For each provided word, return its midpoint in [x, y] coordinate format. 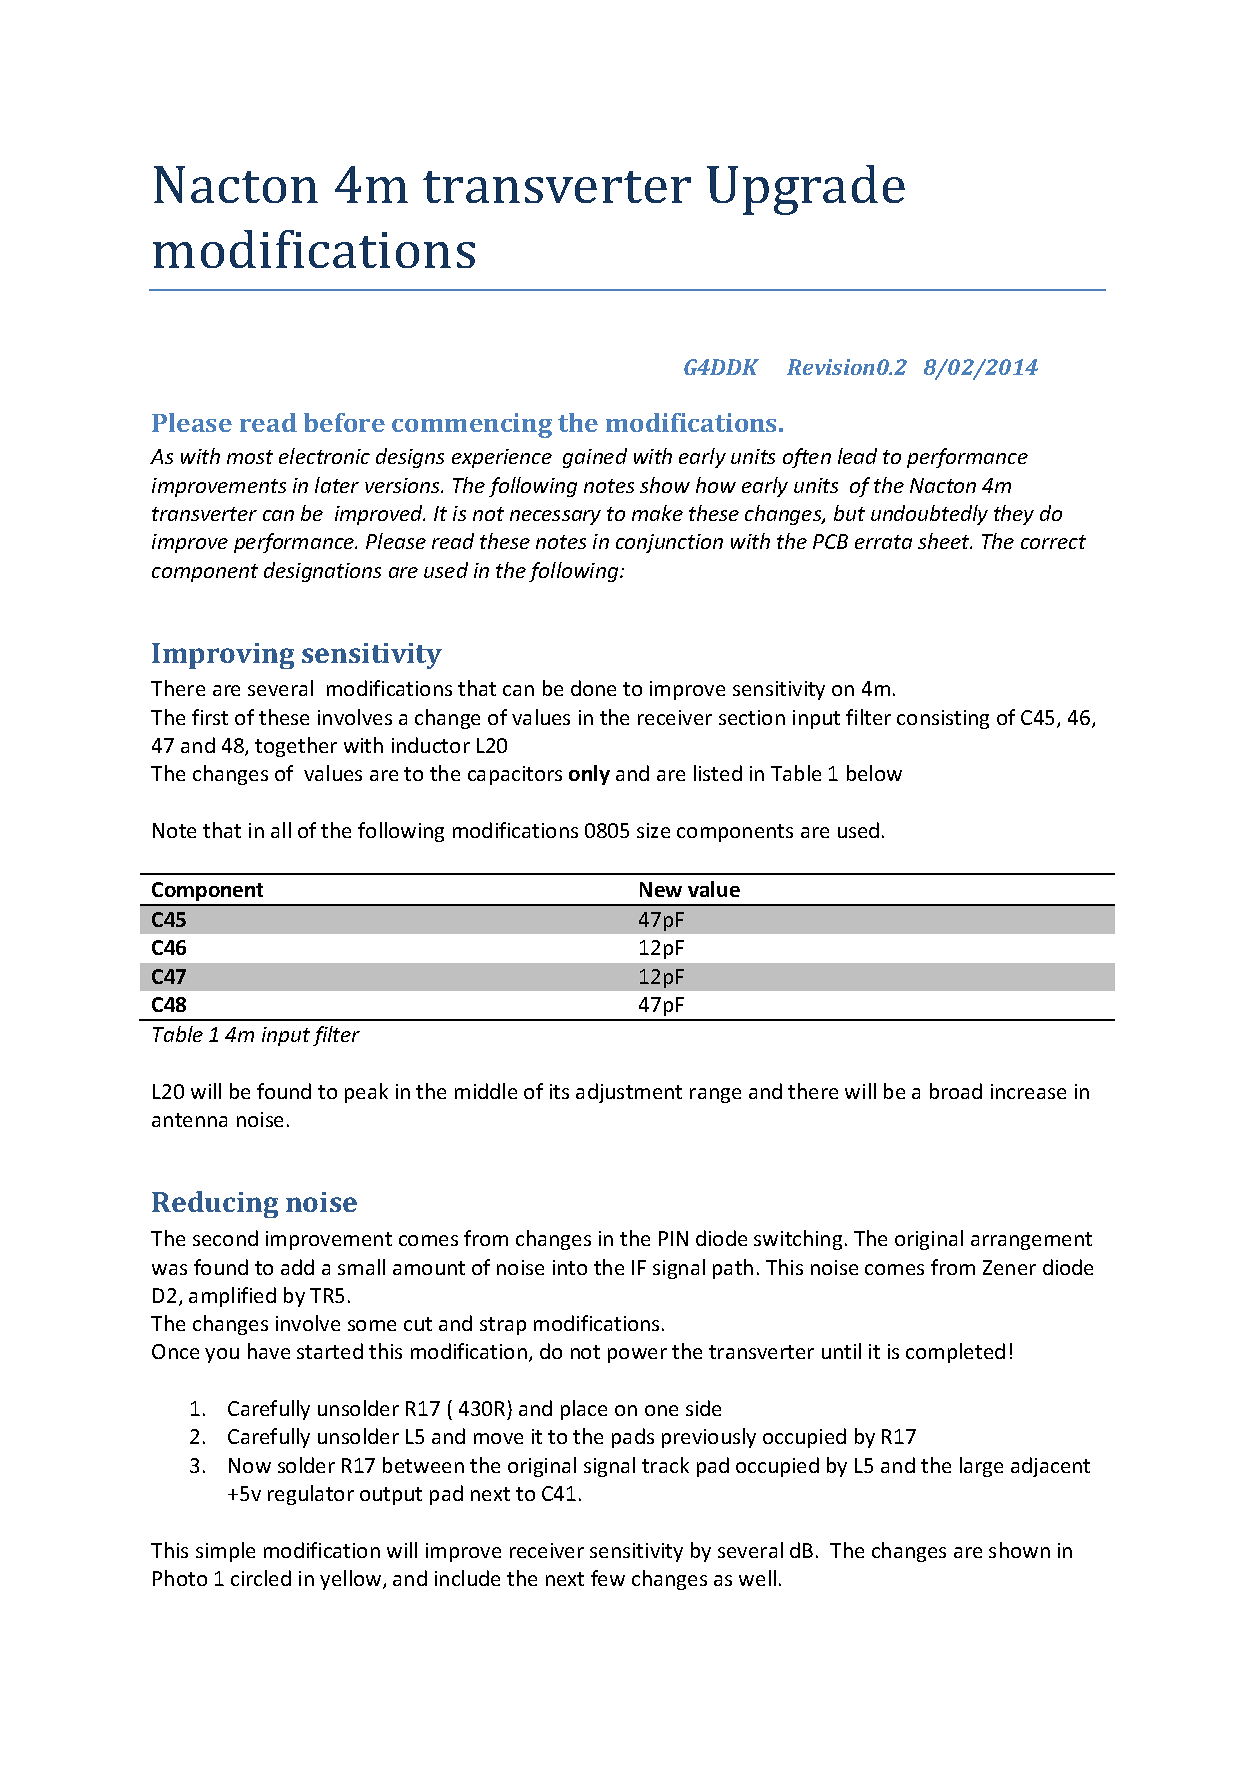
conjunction [669, 543]
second [225, 1238]
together [296, 747]
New [661, 889]
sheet [945, 541]
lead [857, 456]
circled [261, 1578]
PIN [673, 1238]
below [874, 773]
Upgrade [806, 190]
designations [322, 572]
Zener [1009, 1267]
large [981, 1467]
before [344, 422]
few [608, 1578]
